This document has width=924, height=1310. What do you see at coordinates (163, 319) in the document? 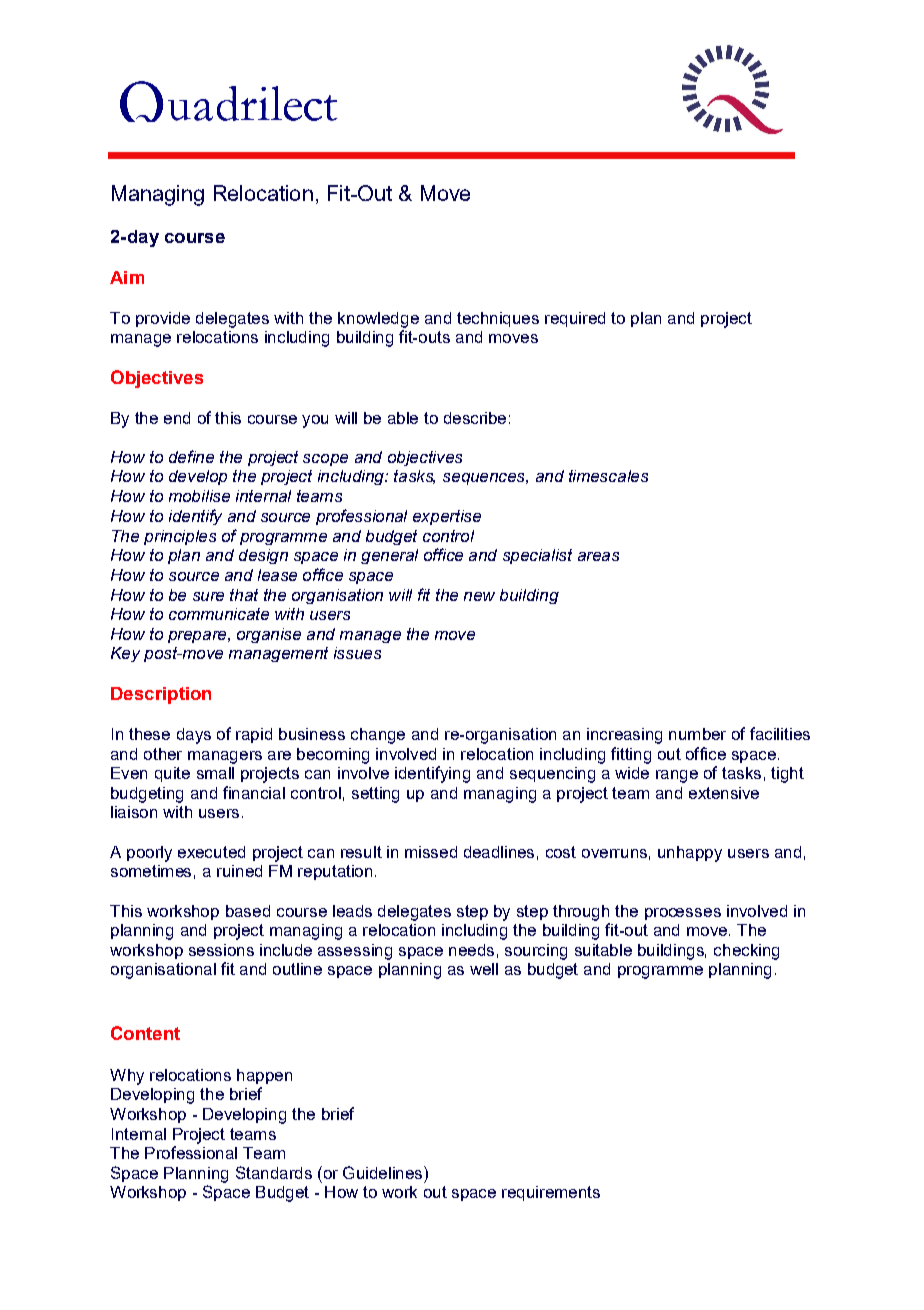
I see `provide` at bounding box center [163, 319].
